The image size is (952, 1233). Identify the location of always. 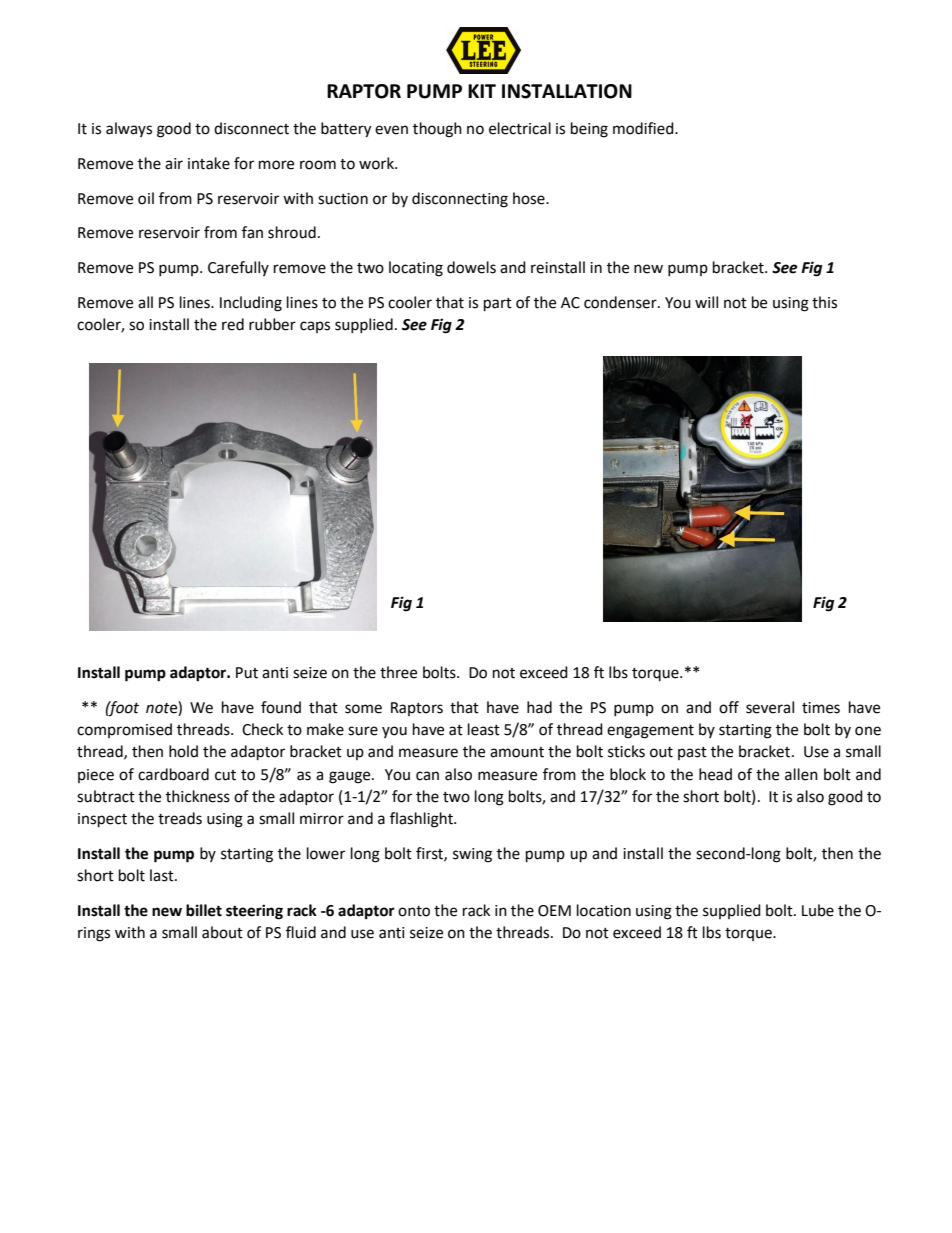
(129, 129).
